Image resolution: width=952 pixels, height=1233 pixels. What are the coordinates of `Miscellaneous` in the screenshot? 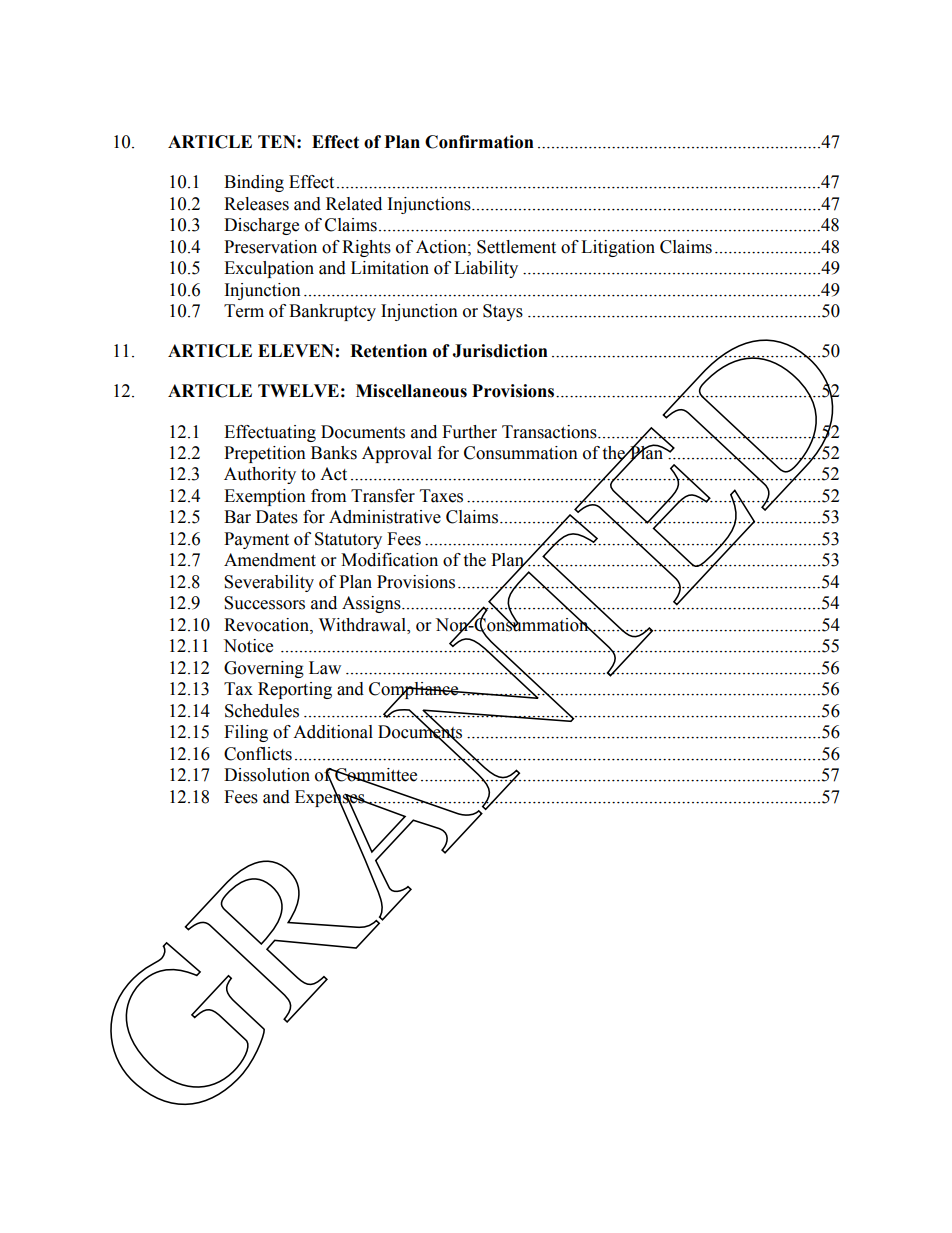 It's located at (411, 391).
